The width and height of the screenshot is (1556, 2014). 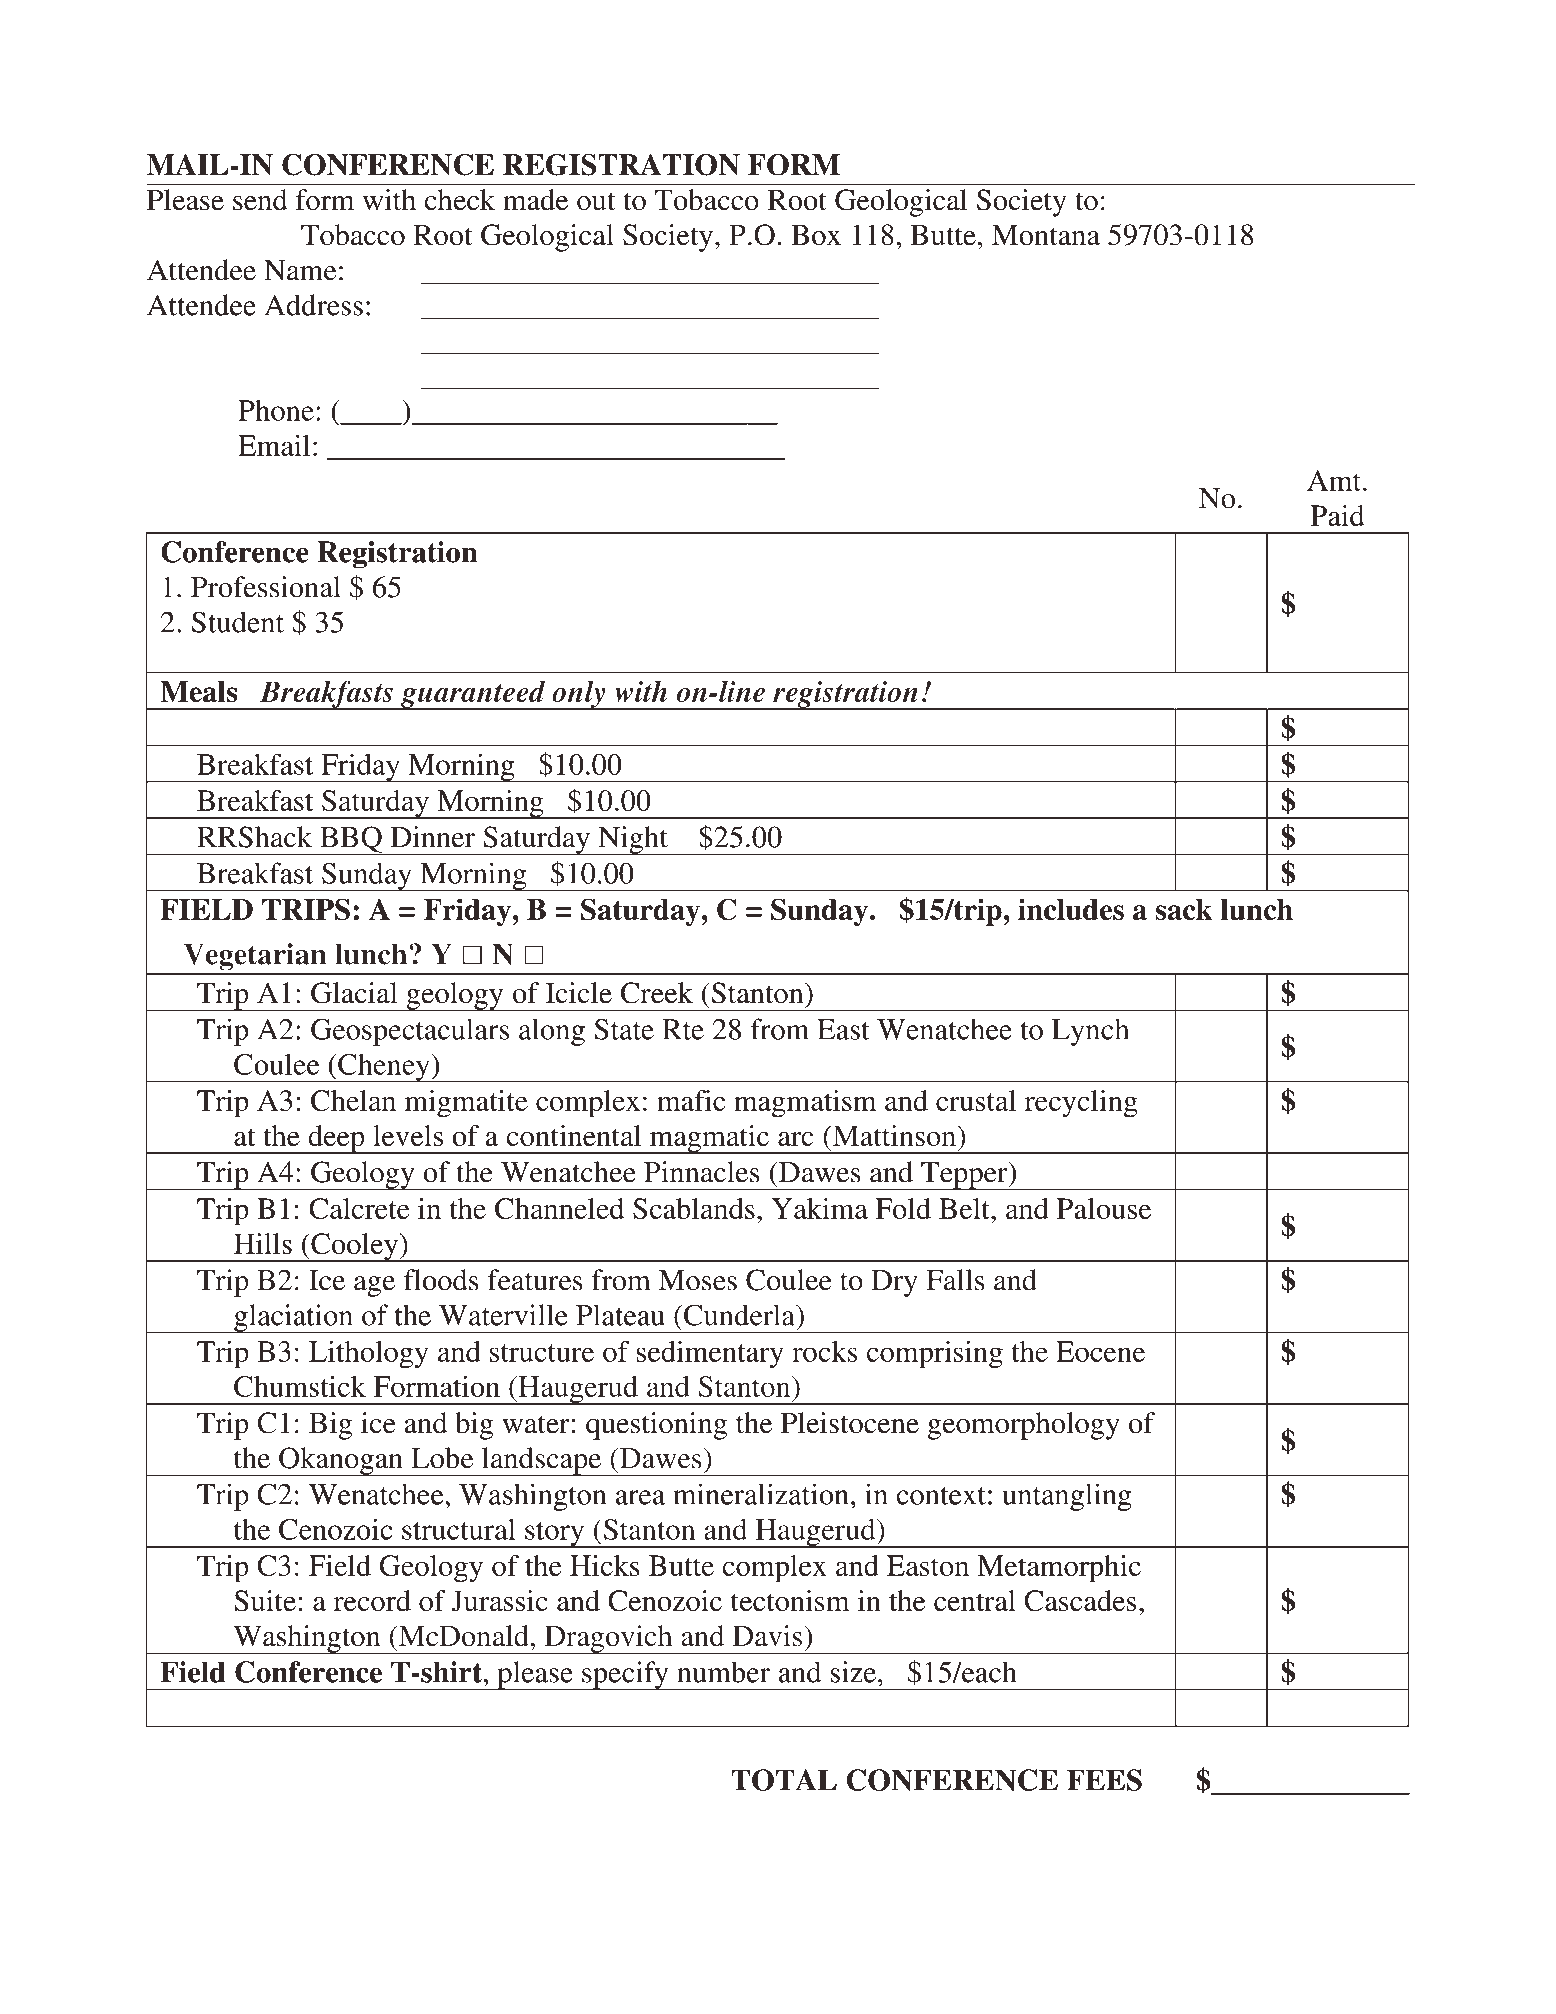 What do you see at coordinates (300, 270) in the screenshot?
I see `Name` at bounding box center [300, 270].
